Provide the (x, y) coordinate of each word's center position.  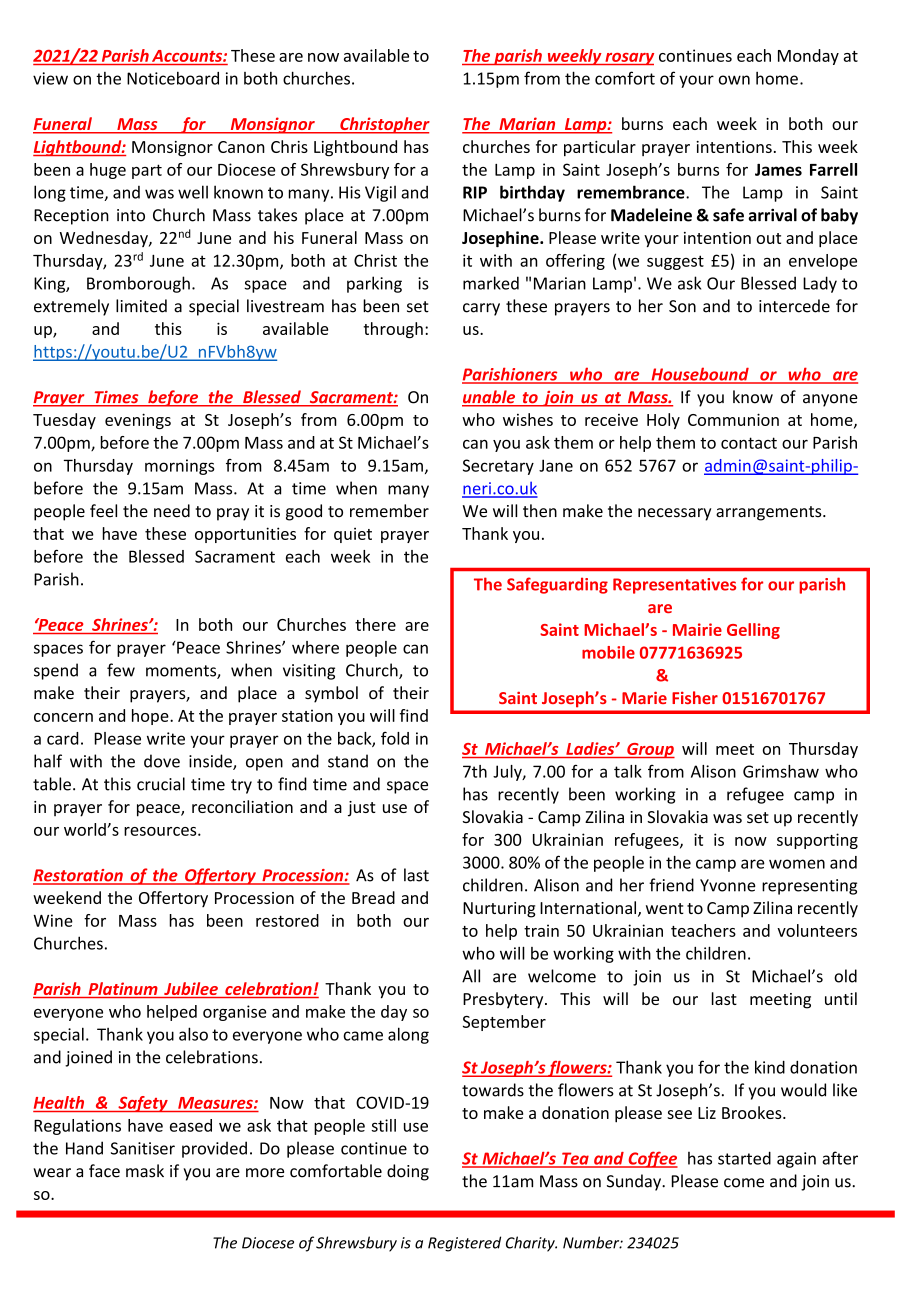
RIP (475, 192)
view (50, 78)
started (744, 1158)
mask (145, 1171)
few (121, 670)
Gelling (753, 631)
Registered (464, 1244)
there (375, 624)
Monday (808, 57)
